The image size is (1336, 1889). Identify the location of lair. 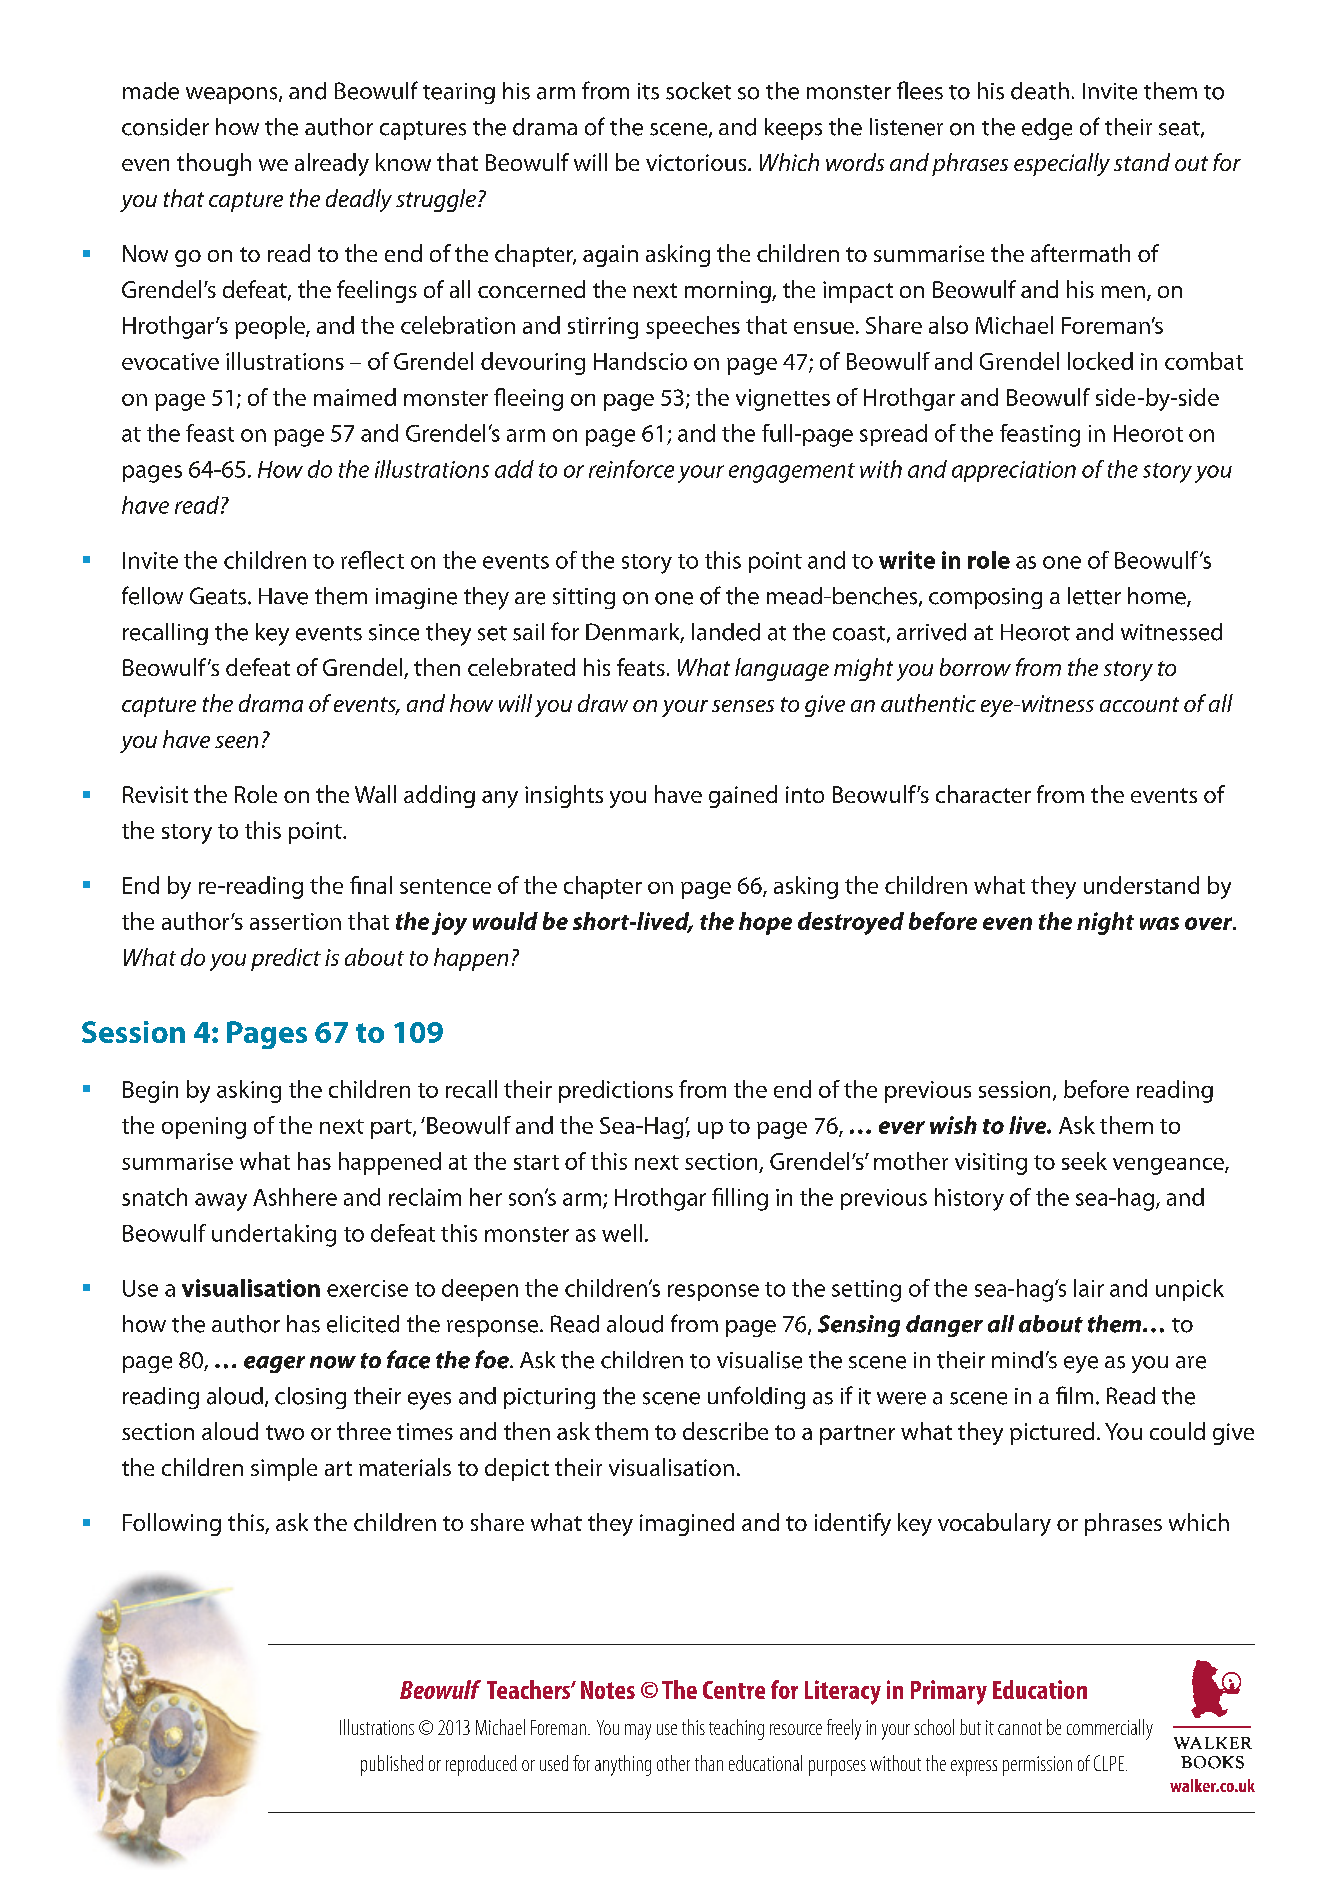
(1089, 1288).
